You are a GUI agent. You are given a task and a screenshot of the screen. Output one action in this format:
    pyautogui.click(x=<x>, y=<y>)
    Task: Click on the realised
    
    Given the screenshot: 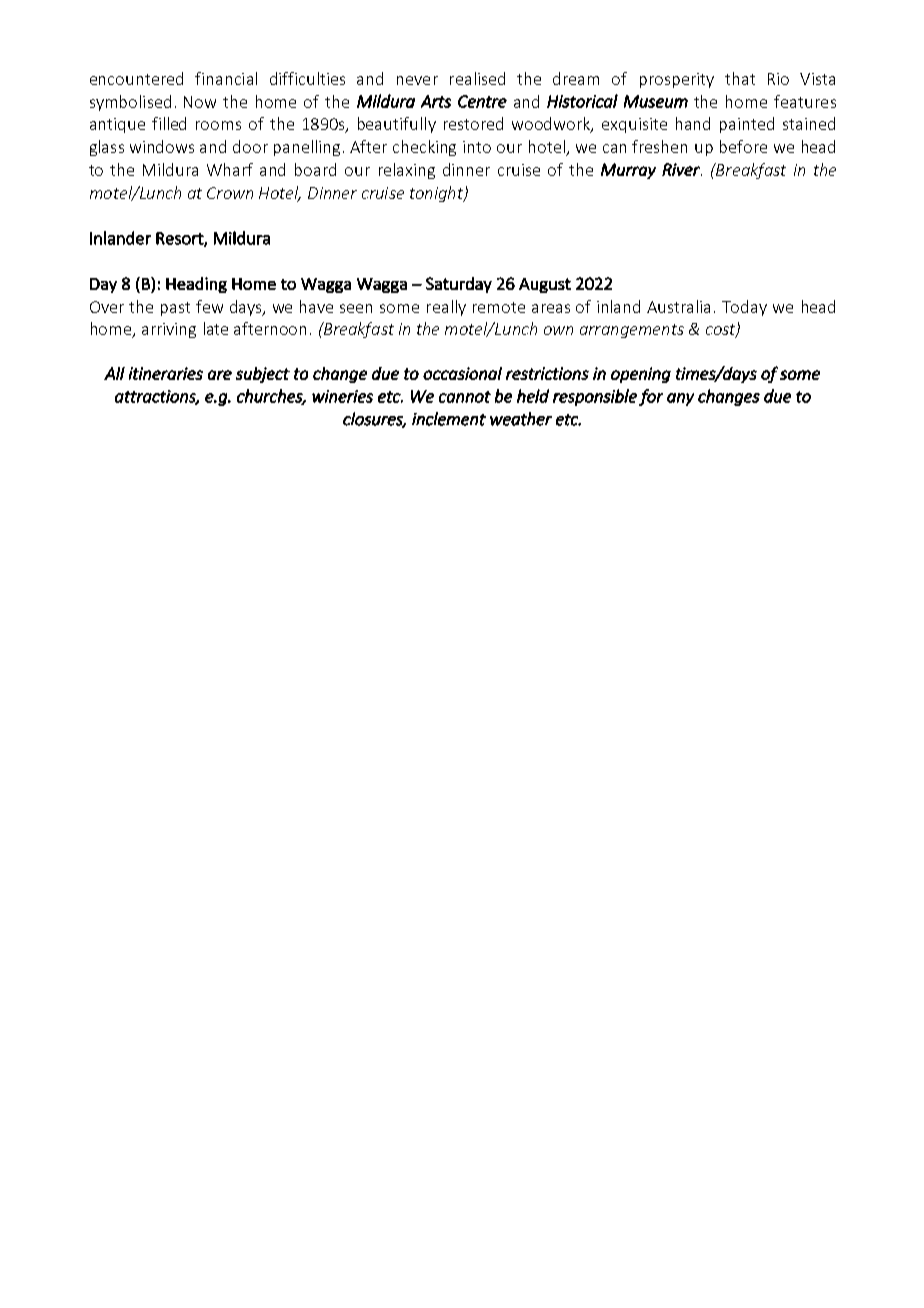 What is the action you would take?
    pyautogui.click(x=477, y=78)
